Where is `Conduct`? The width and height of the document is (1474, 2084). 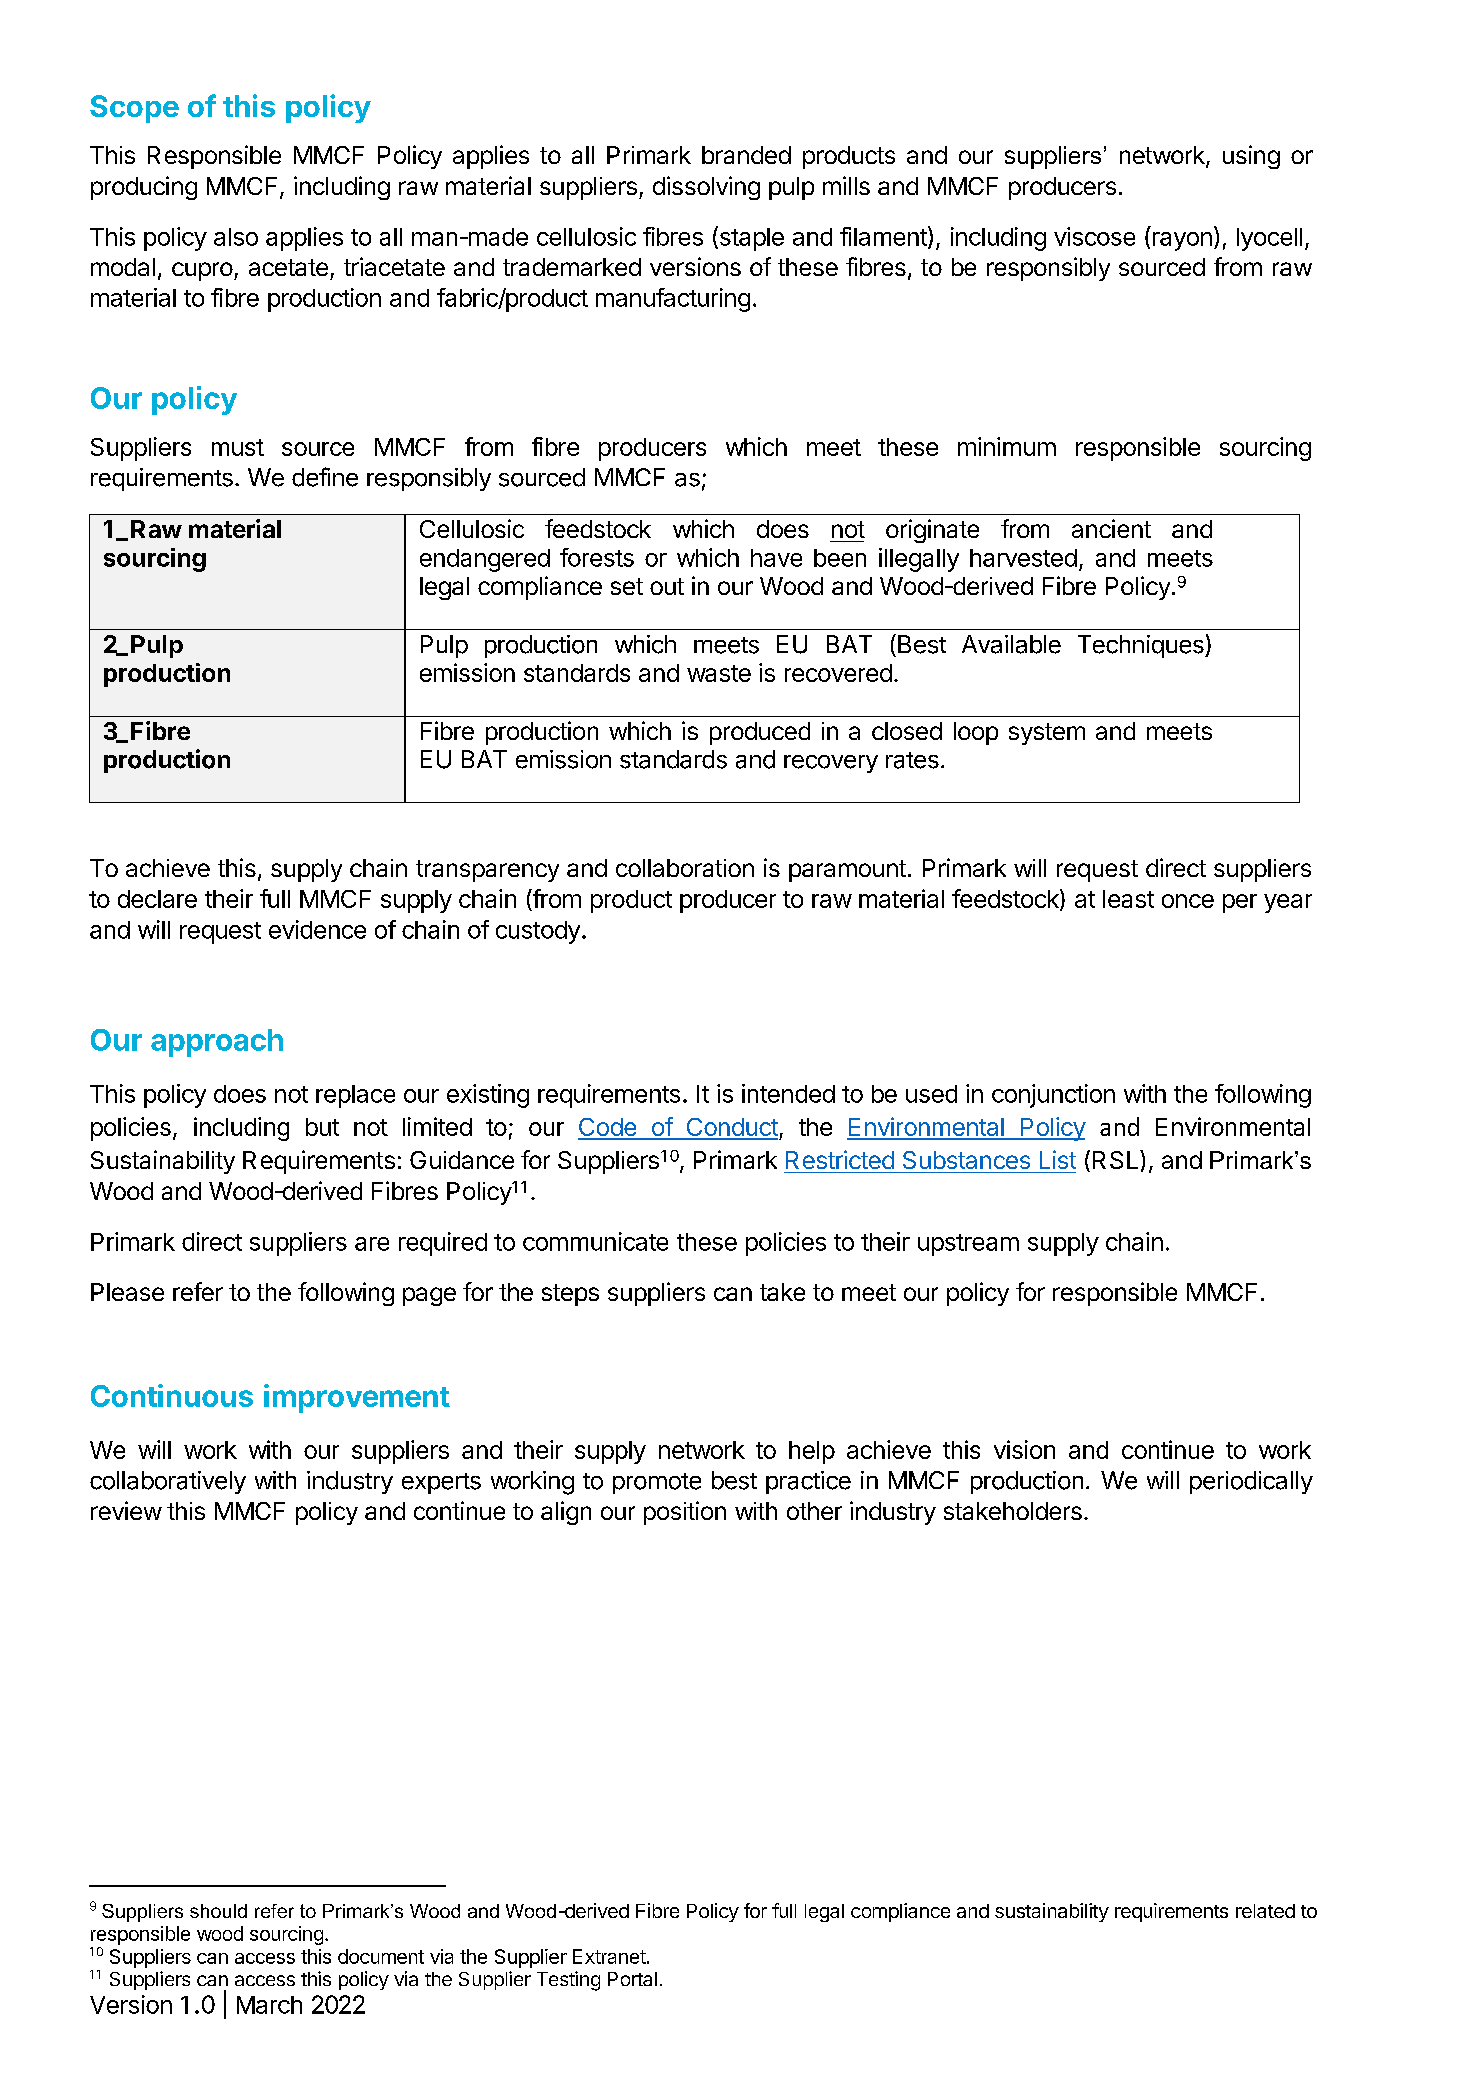 Conduct is located at coordinates (731, 1128).
